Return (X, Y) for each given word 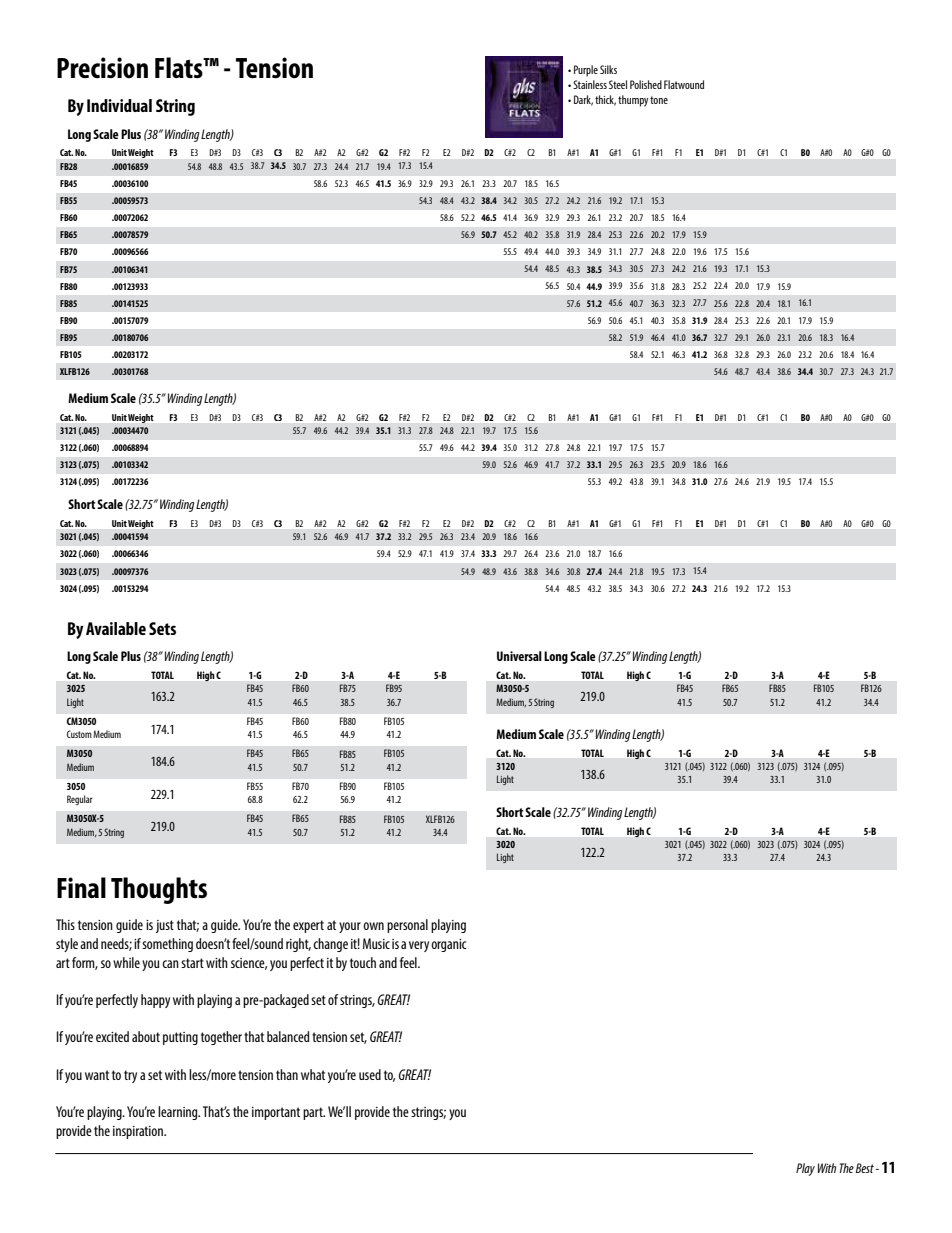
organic (449, 945)
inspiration (139, 1132)
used (370, 1074)
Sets (162, 628)
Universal (519, 656)
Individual (119, 105)
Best (866, 1168)
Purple (586, 71)
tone (659, 100)
